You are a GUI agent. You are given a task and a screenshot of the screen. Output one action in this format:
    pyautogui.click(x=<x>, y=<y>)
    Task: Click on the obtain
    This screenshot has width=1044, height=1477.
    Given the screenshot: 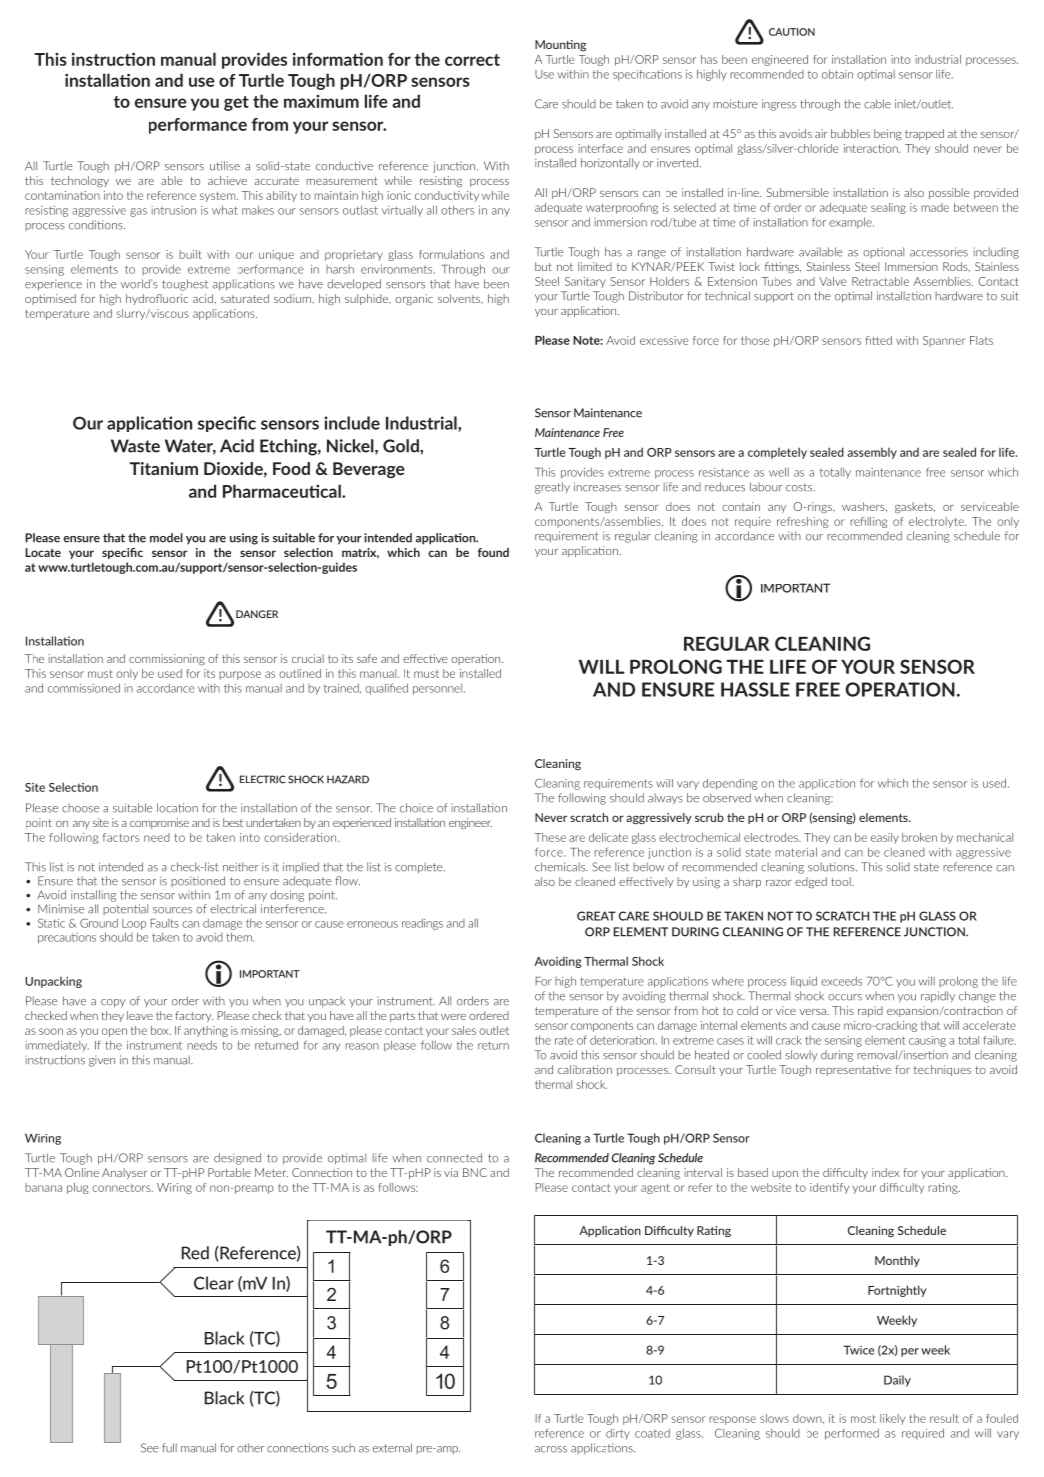 What is the action you would take?
    pyautogui.click(x=837, y=74)
